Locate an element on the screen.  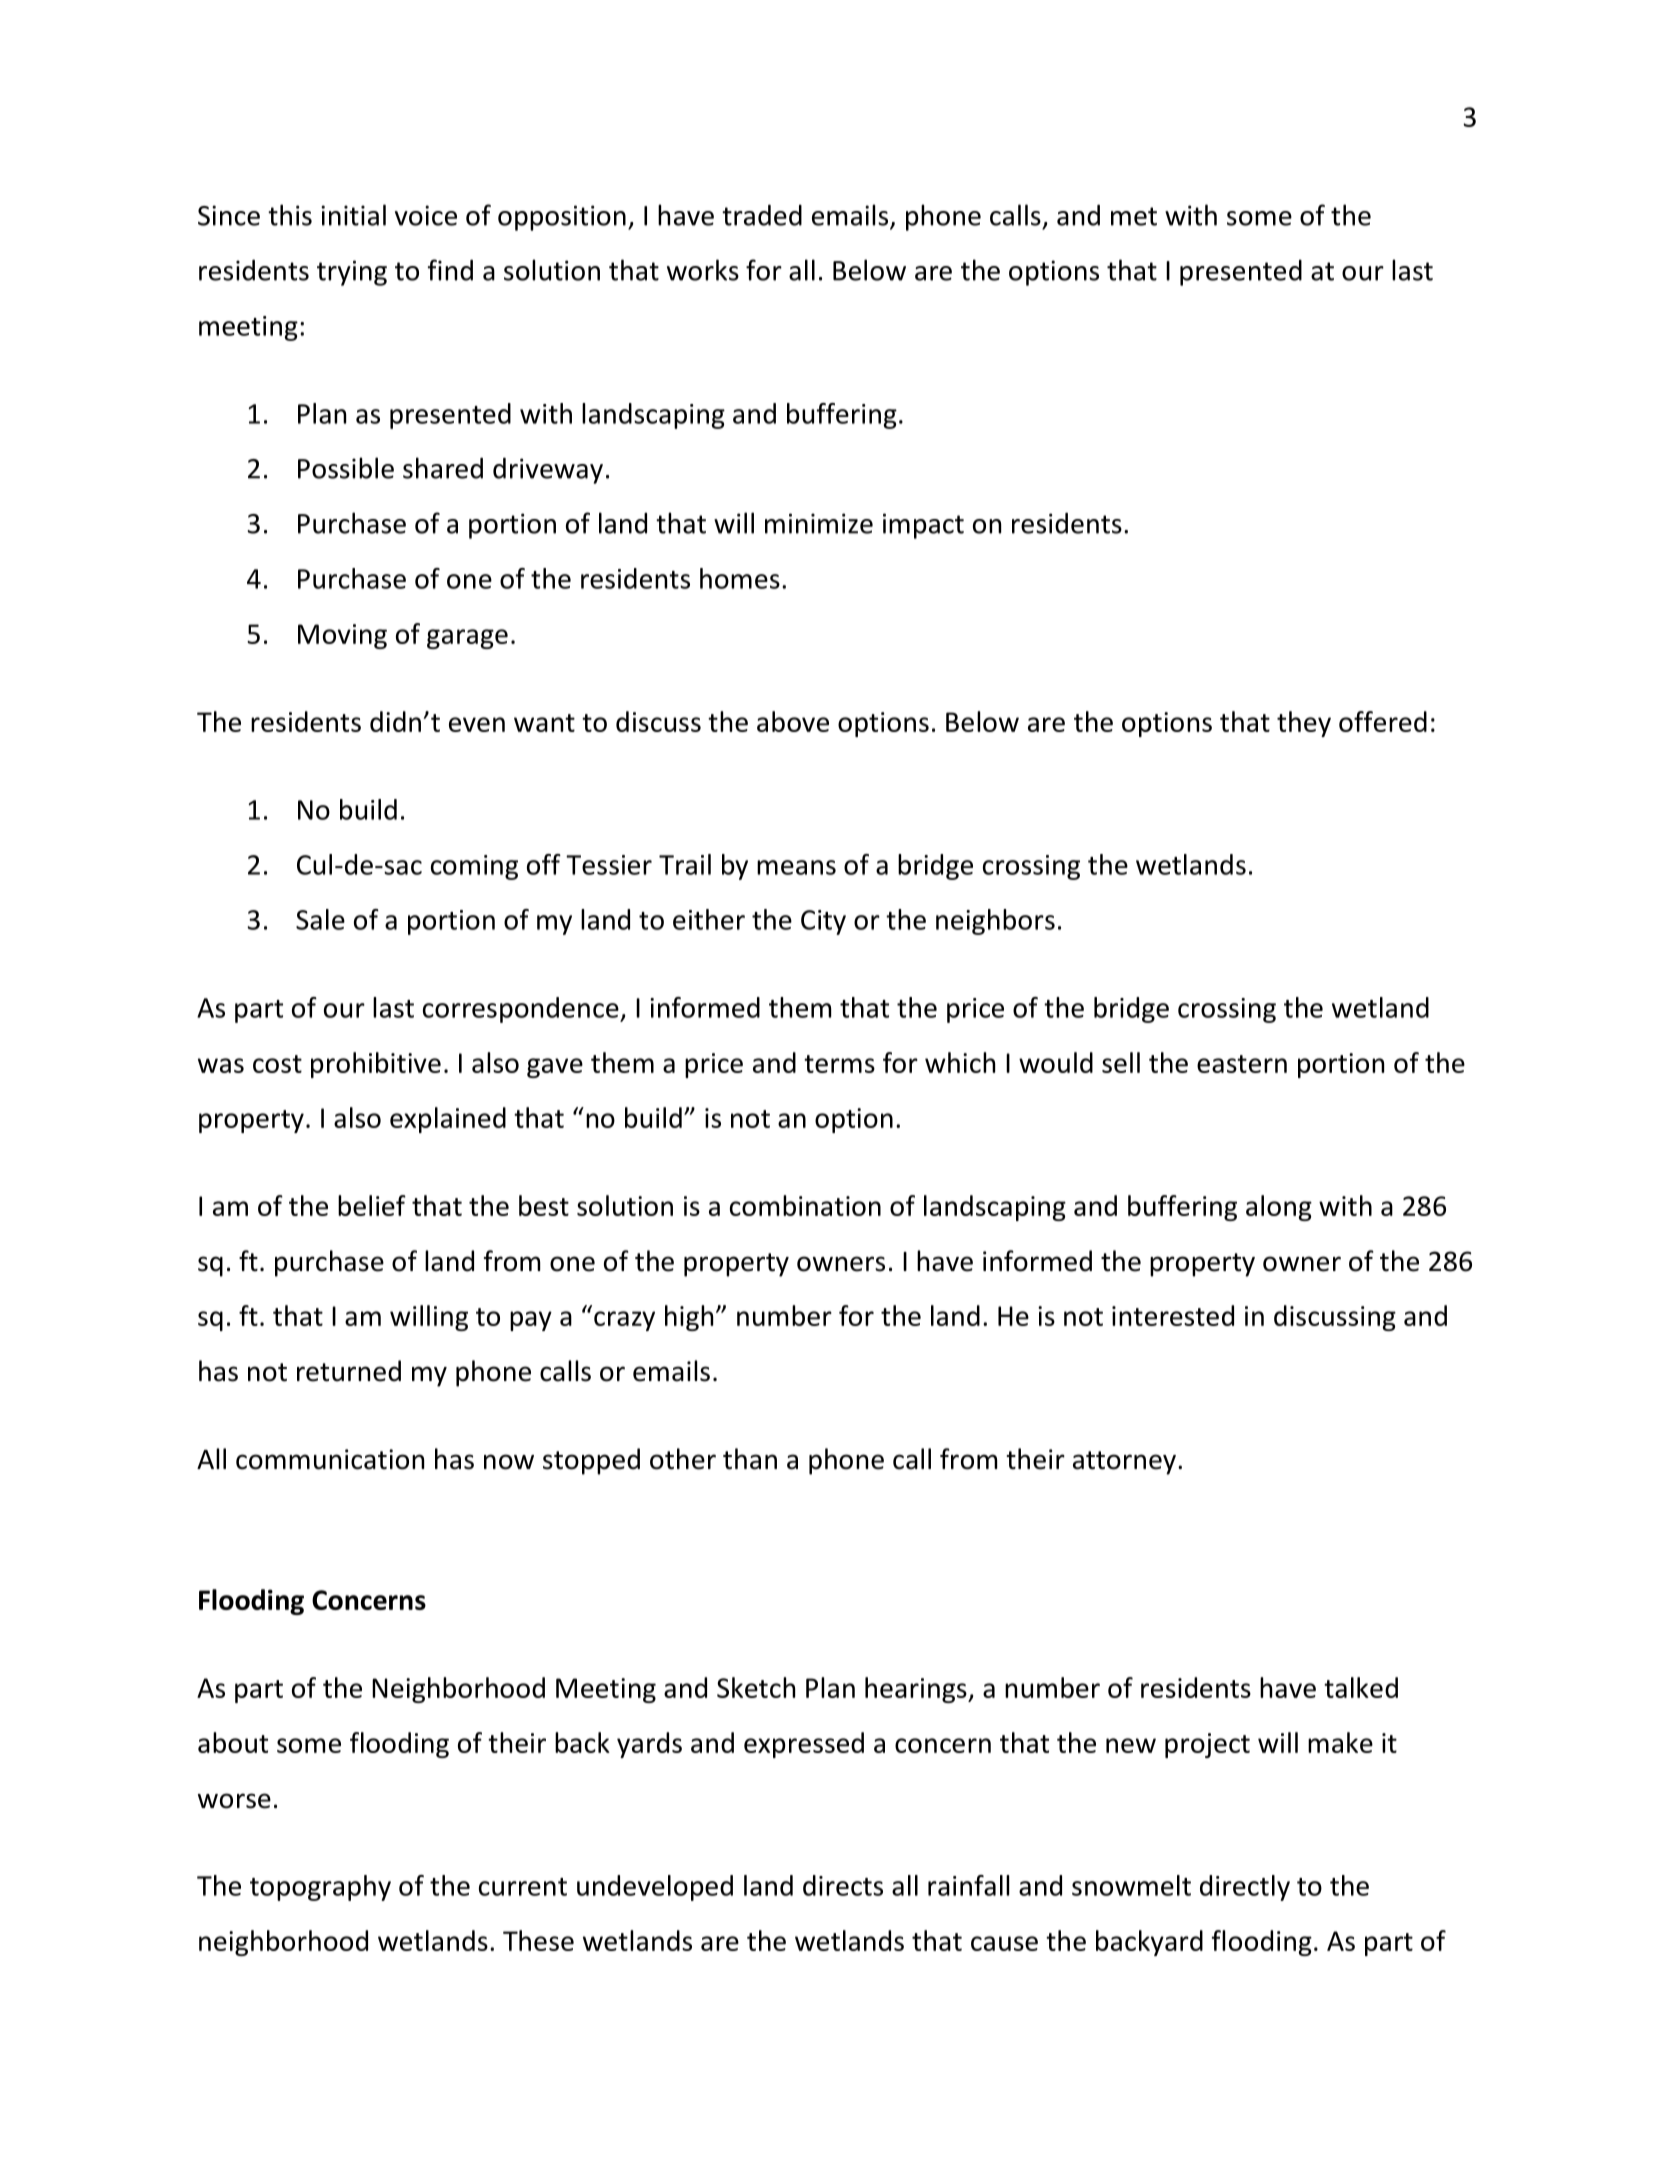
trying is located at coordinates (352, 273).
